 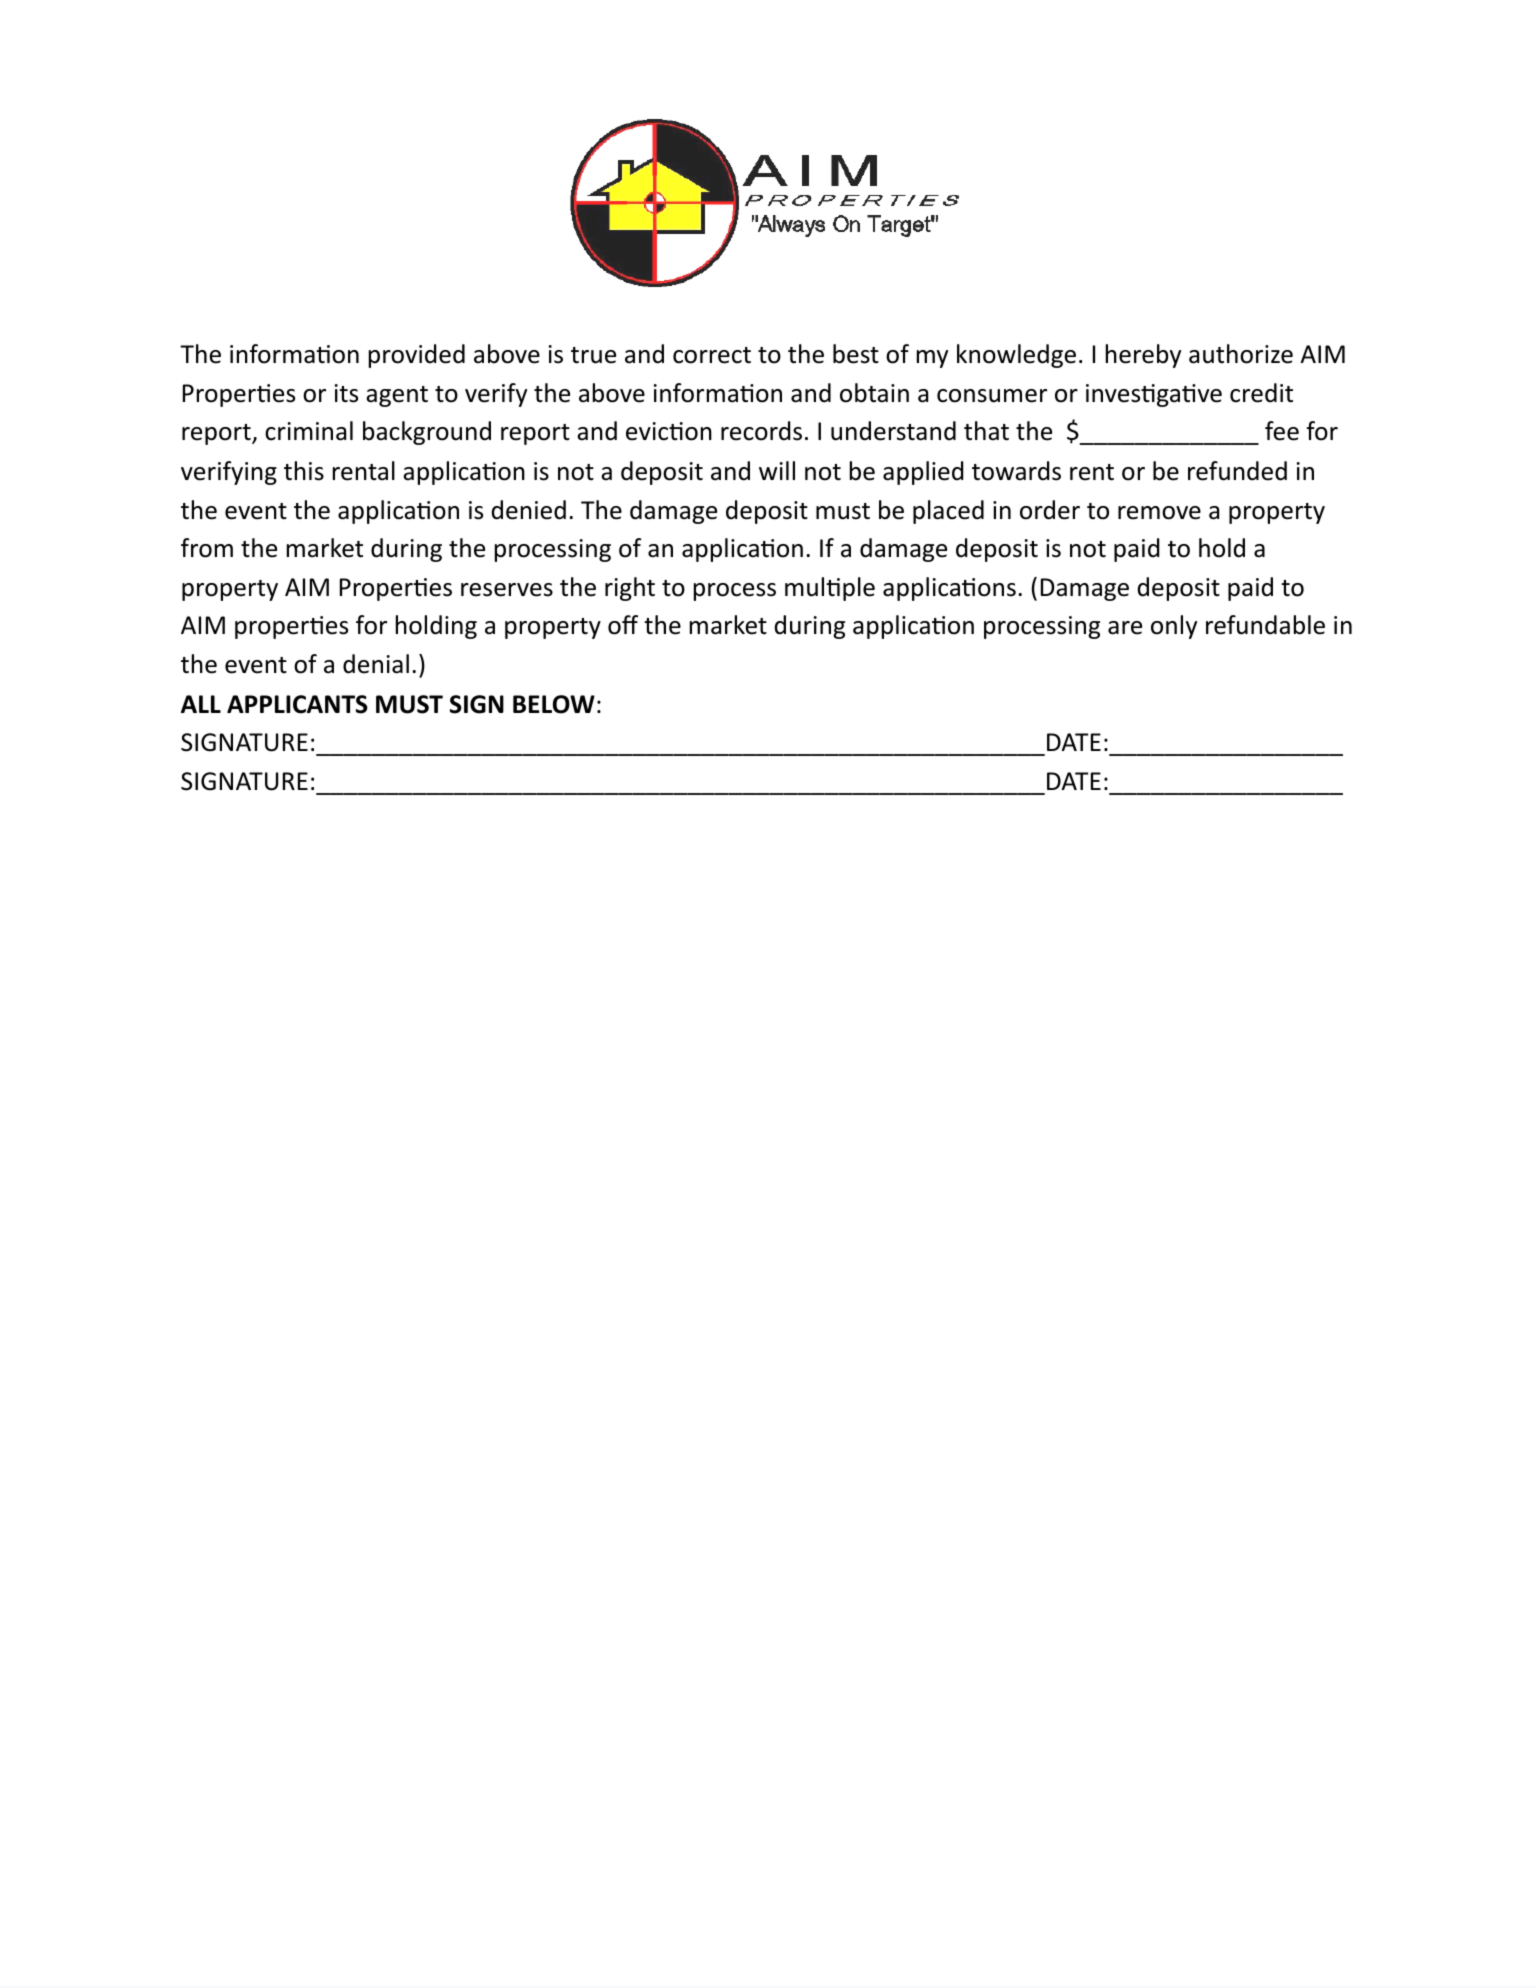 What do you see at coordinates (1159, 513) in the image?
I see `remove` at bounding box center [1159, 513].
